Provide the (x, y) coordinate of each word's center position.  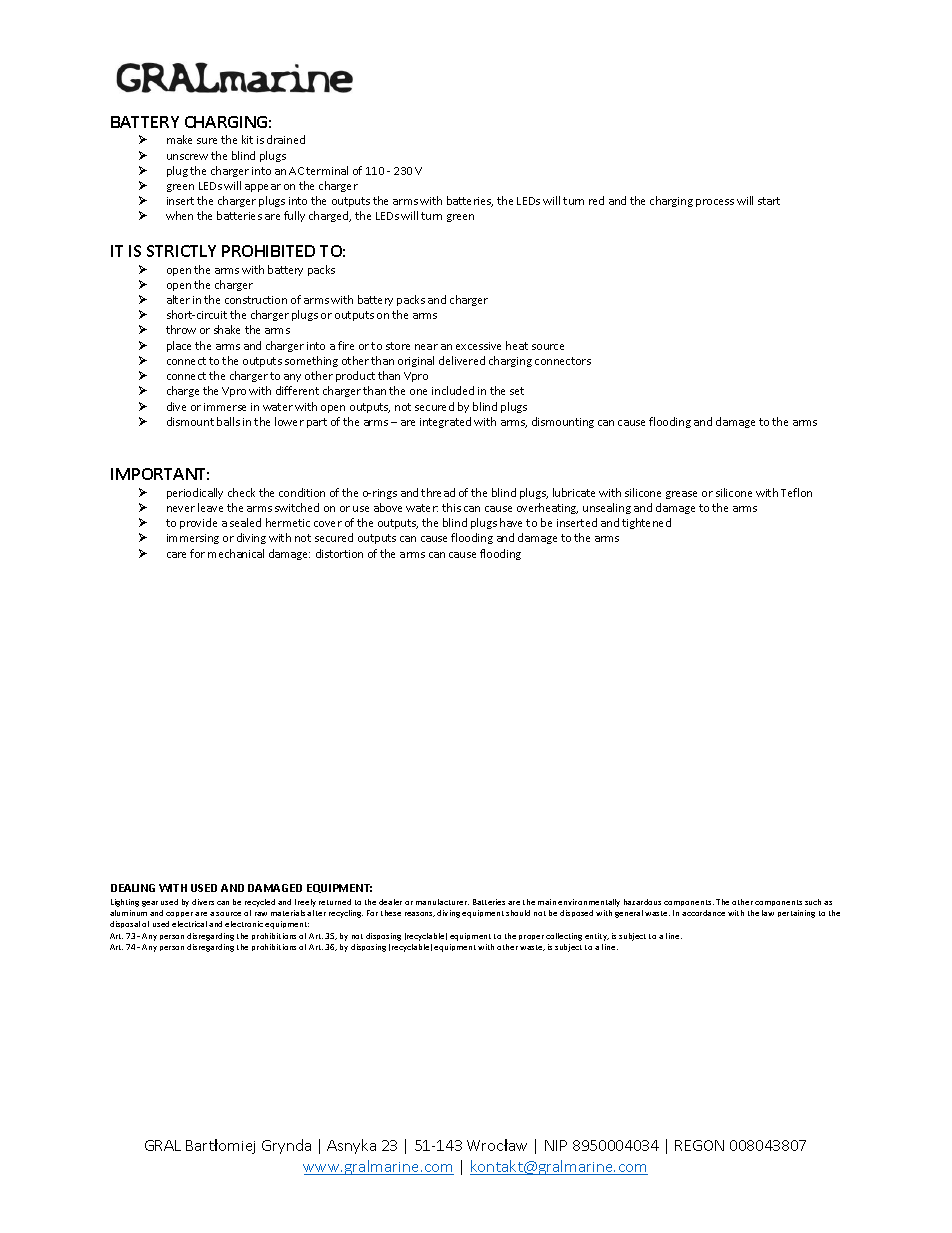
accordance (703, 913)
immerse (225, 407)
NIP (556, 1145)
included (453, 390)
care (176, 555)
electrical (189, 924)
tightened (646, 523)
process (715, 203)
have (511, 522)
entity (597, 937)
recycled (260, 903)
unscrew (187, 157)
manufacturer (442, 902)
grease (681, 495)
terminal (327, 170)
